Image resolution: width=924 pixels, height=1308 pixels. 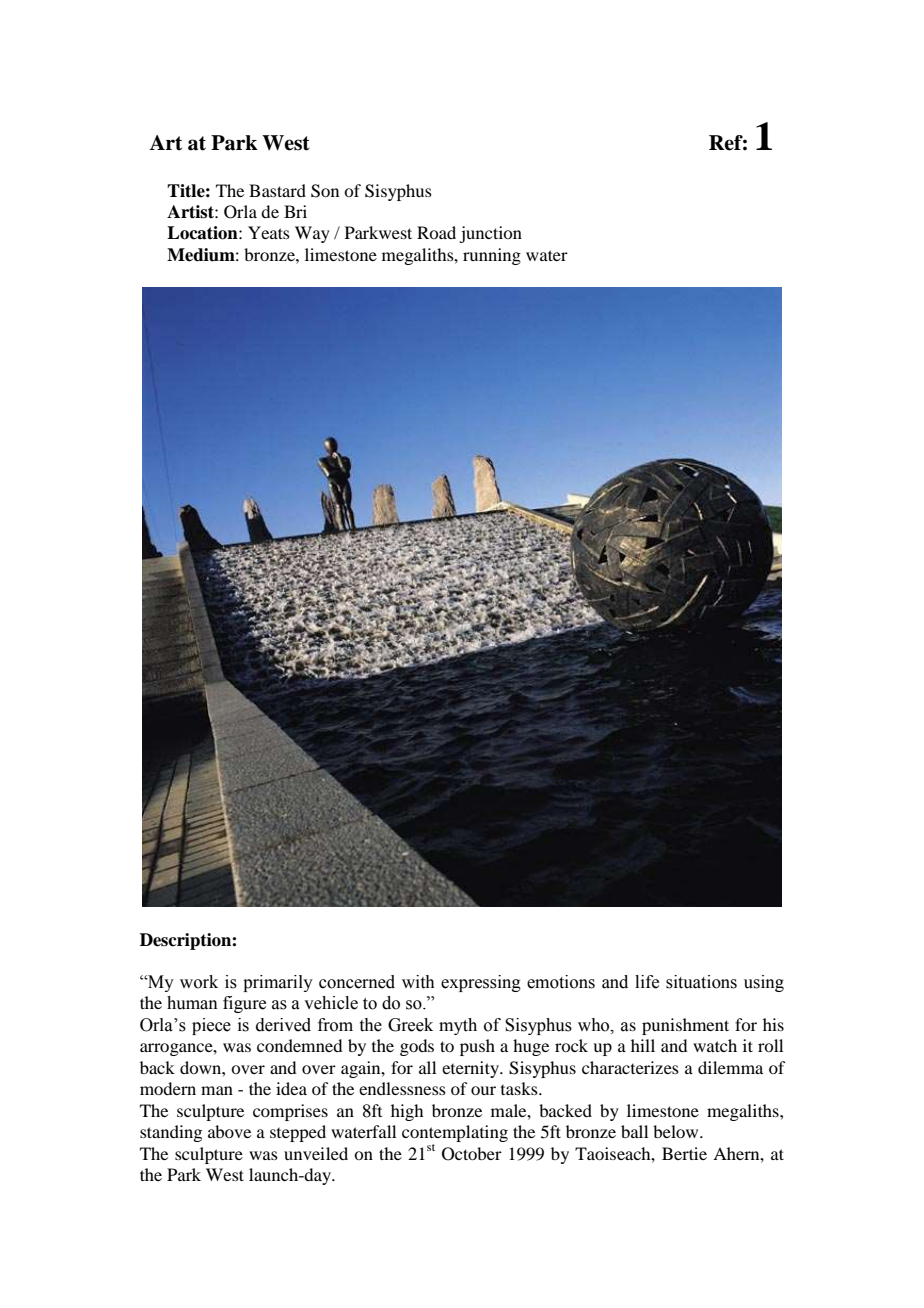 I want to click on Road, so click(x=436, y=232).
